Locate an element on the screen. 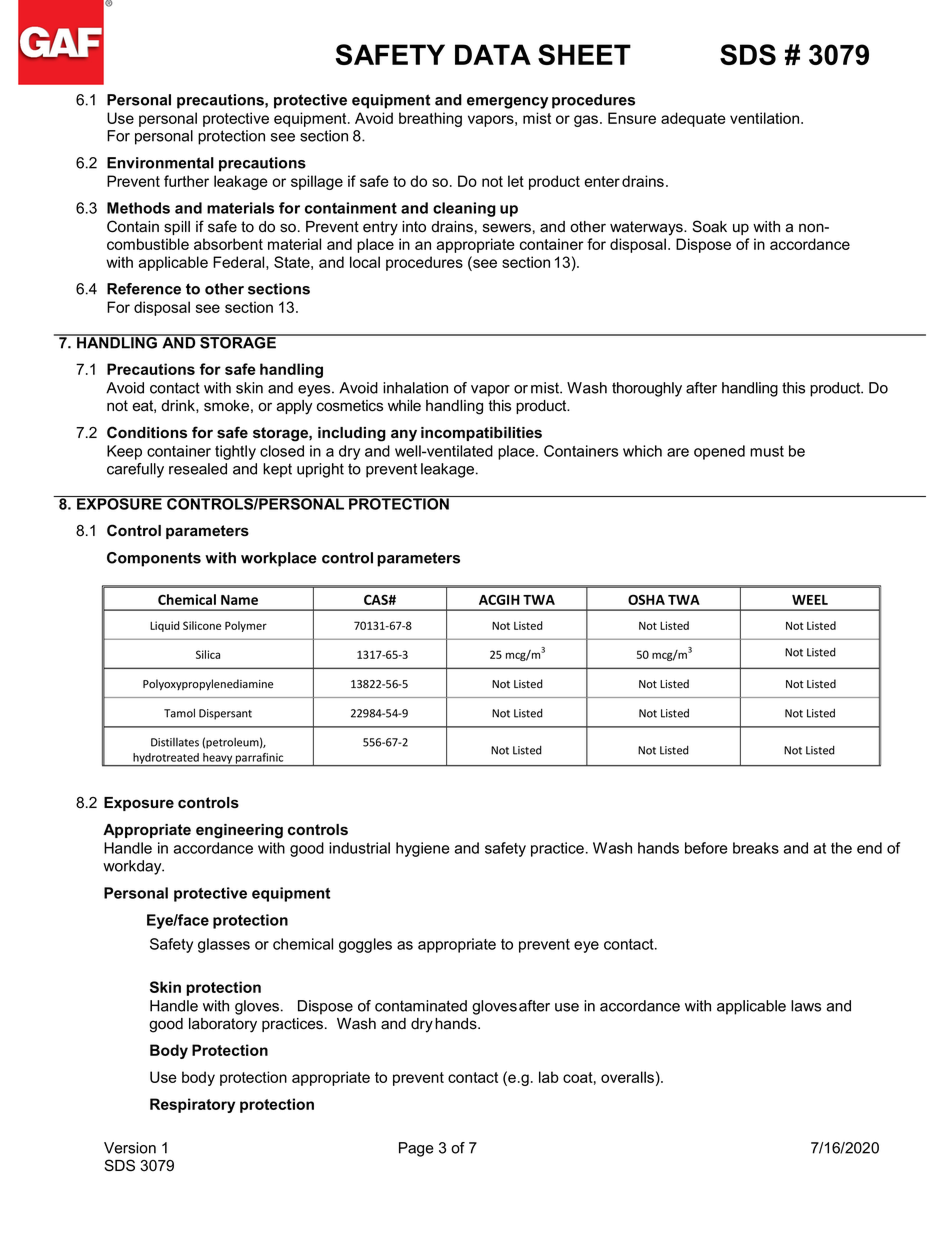  Respiratory is located at coordinates (192, 1105).
